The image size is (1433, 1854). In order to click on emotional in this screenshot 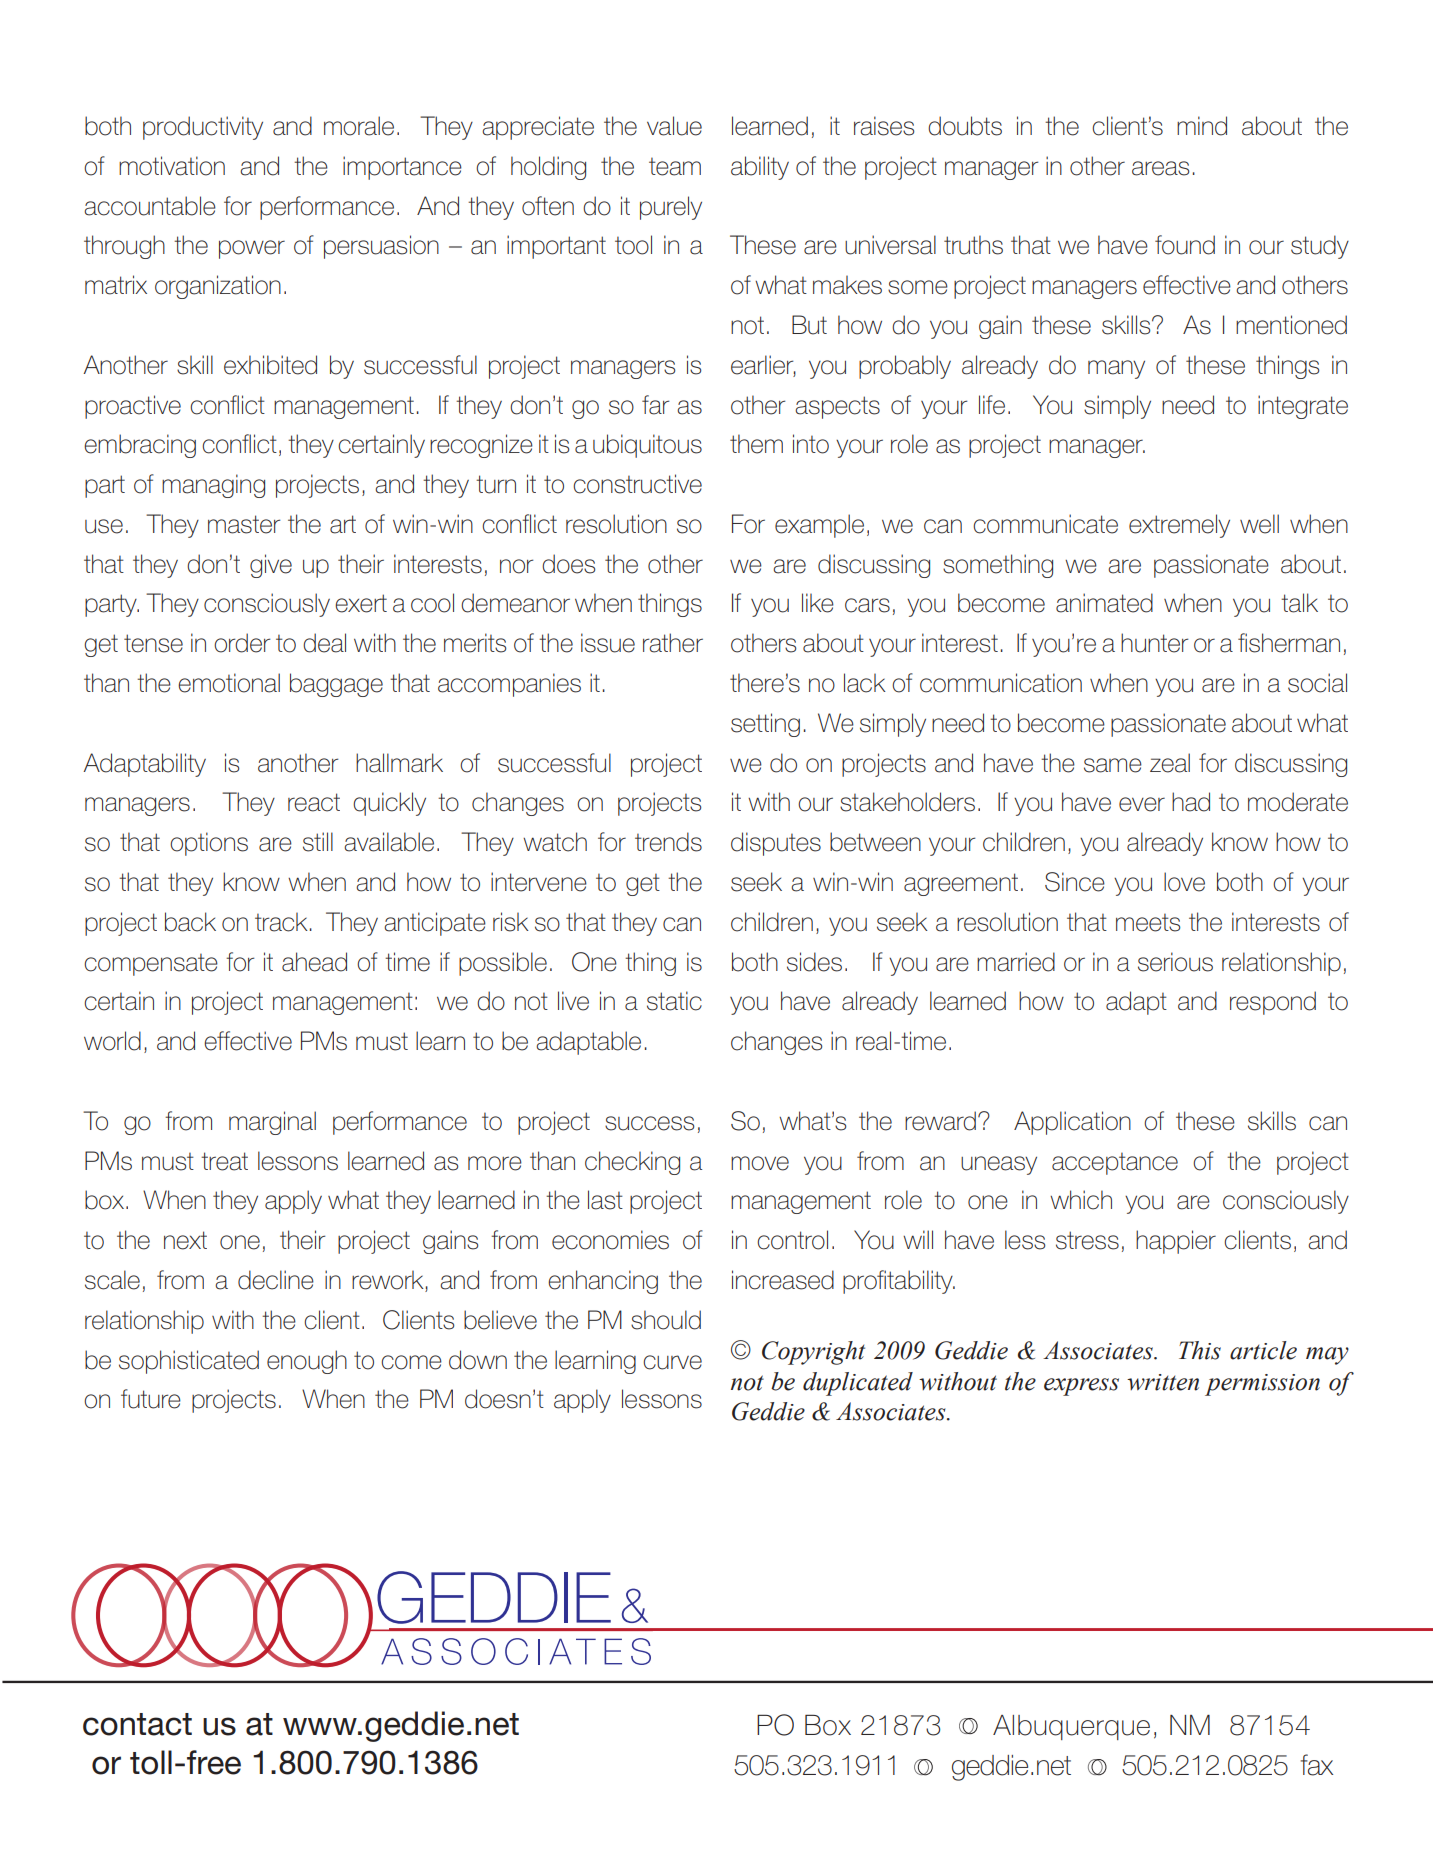, I will do `click(229, 683)`.
